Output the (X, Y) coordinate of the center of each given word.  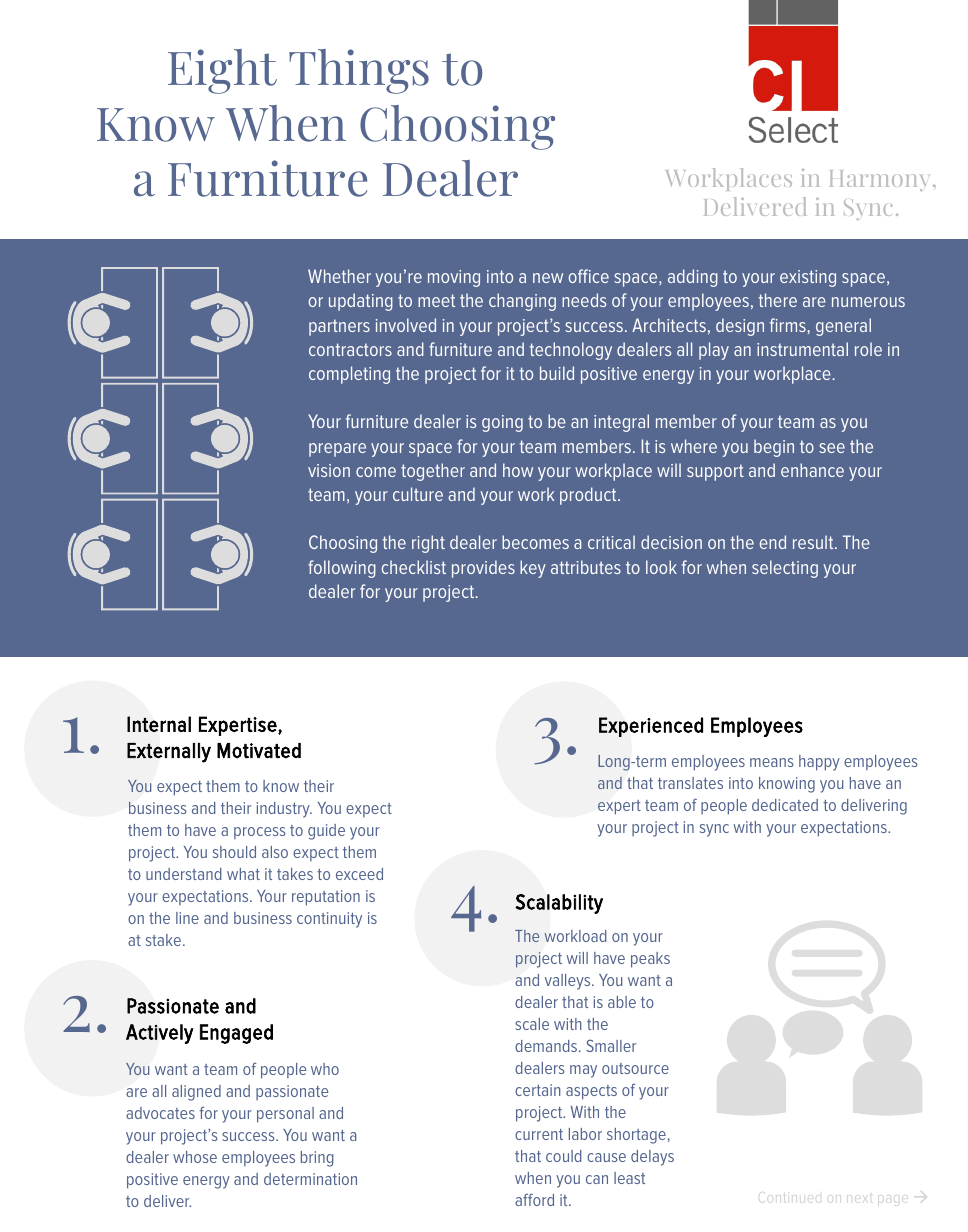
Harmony (880, 180)
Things (359, 71)
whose (195, 1157)
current (539, 1134)
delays (652, 1158)
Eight (222, 71)
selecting (785, 569)
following (342, 569)
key (533, 569)
